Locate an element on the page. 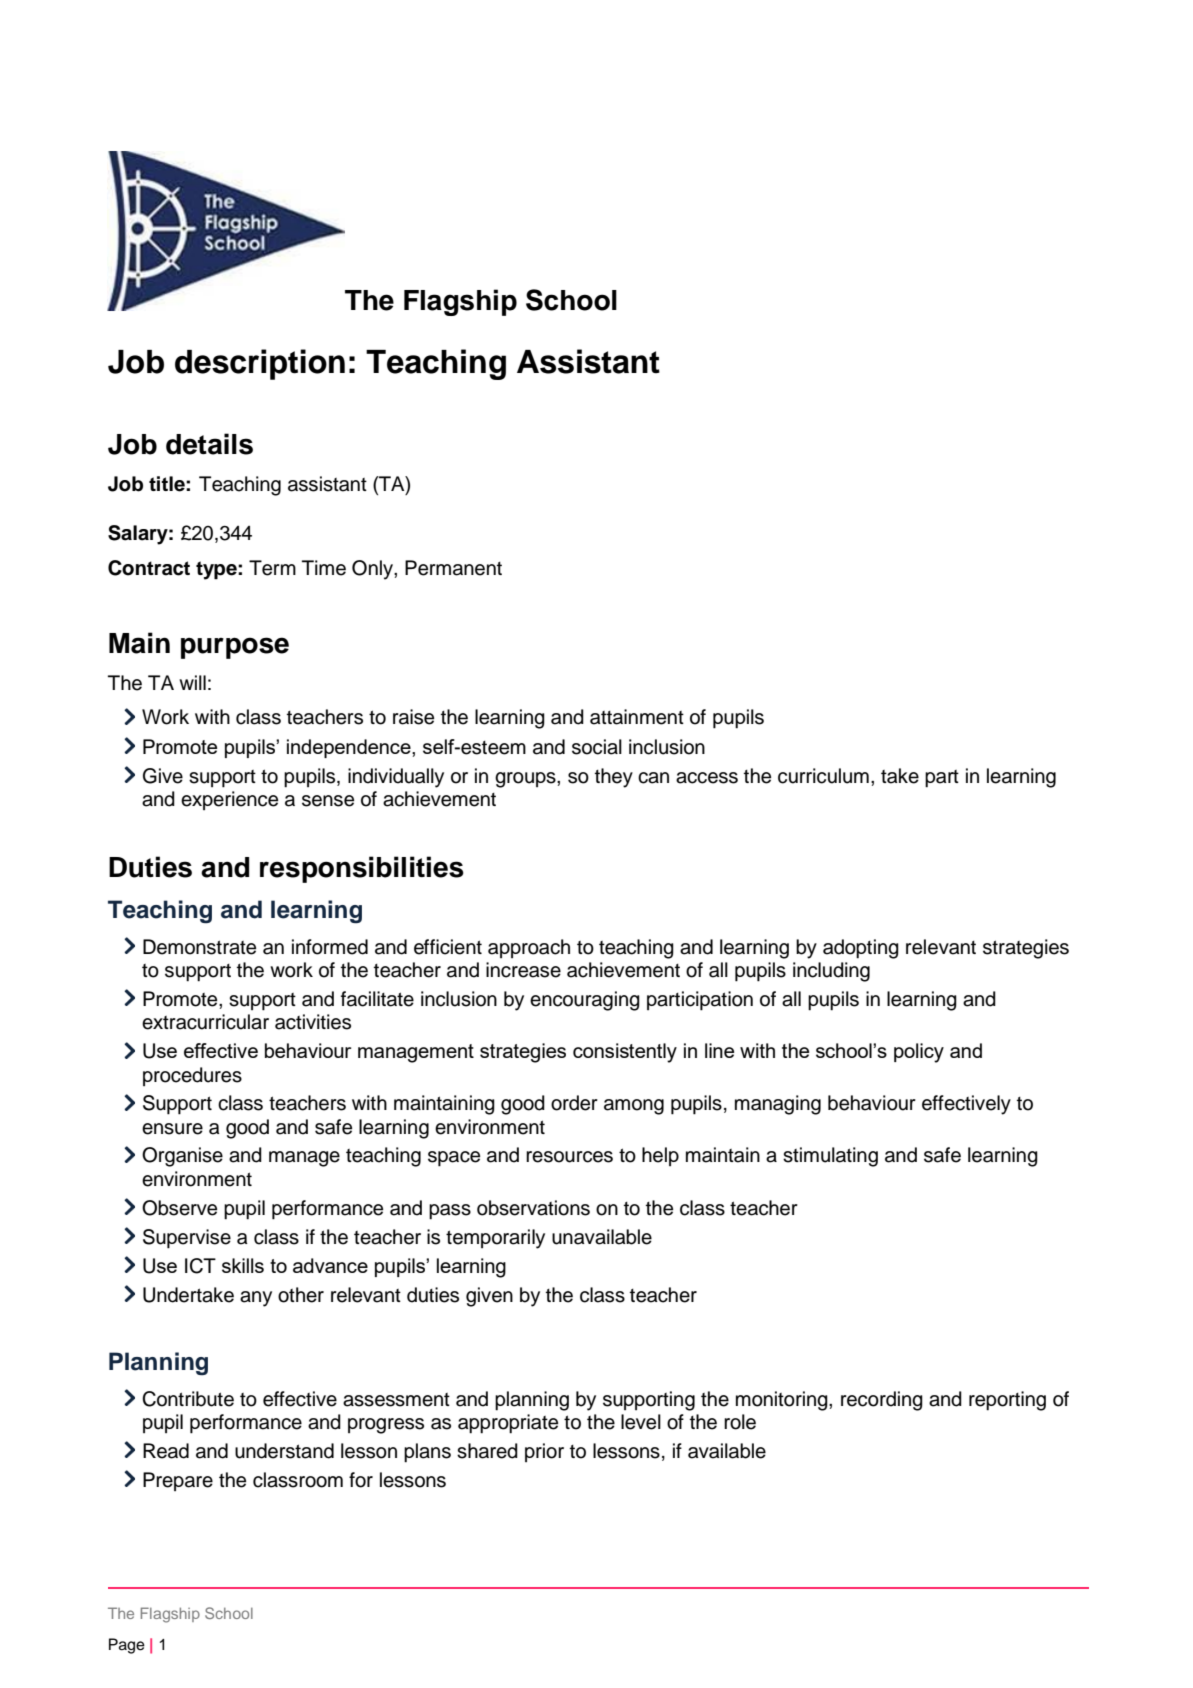 The height and width of the page is (1688, 1193). encouraging is located at coordinates (585, 1001).
